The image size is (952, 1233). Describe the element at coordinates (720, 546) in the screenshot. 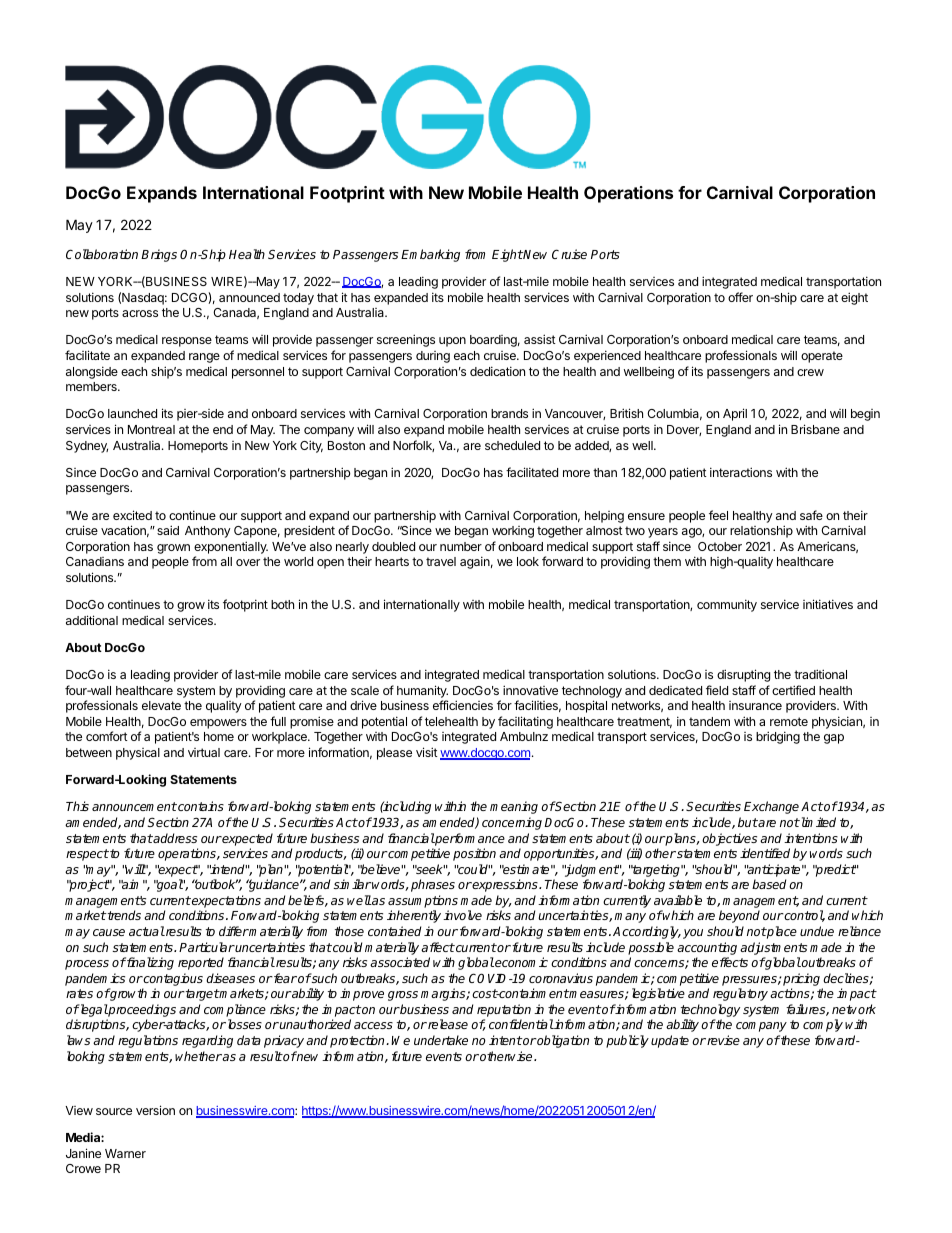

I see `October` at that location.
